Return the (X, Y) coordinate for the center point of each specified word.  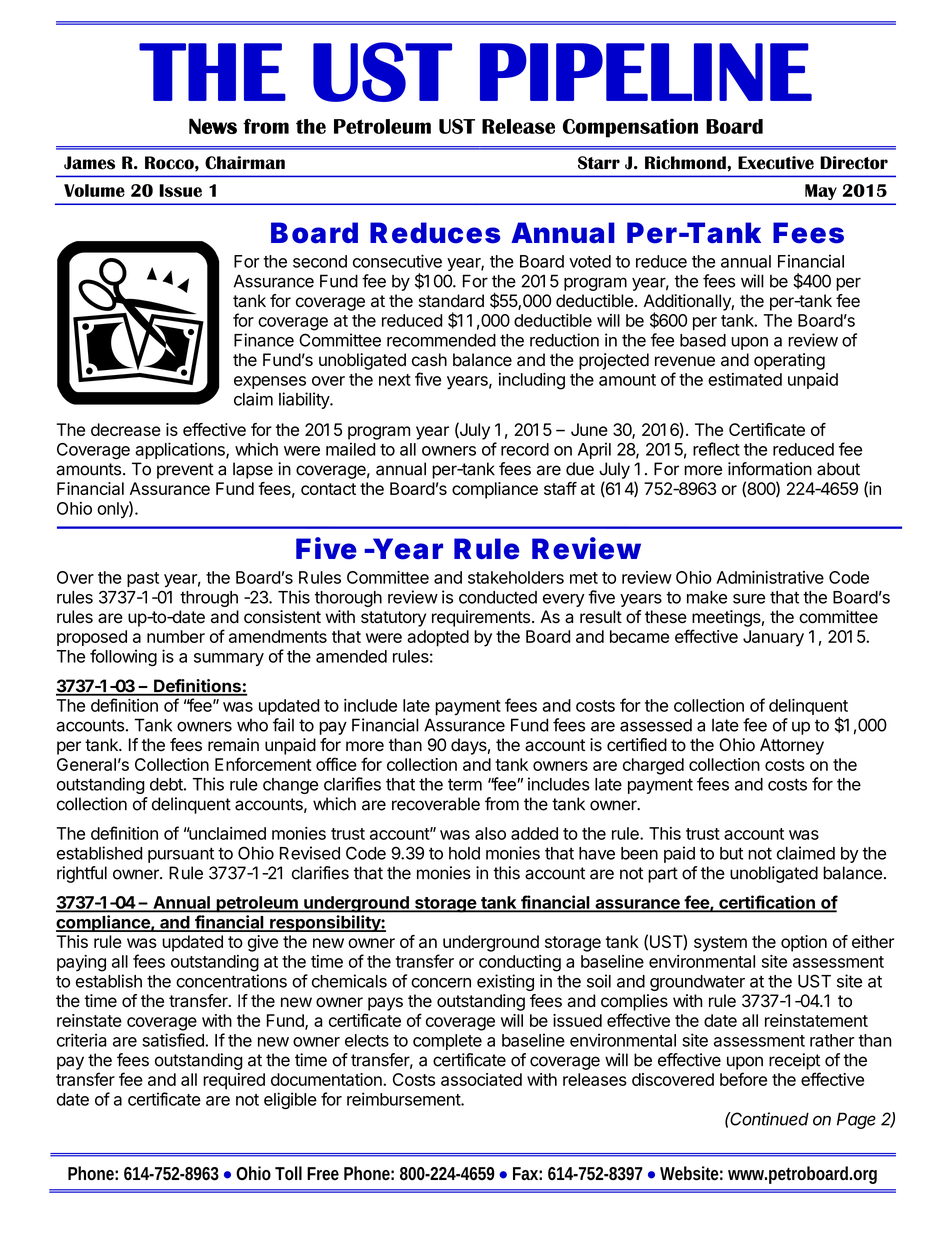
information (770, 469)
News (213, 126)
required (234, 1081)
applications (181, 450)
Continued (769, 1119)
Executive (776, 163)
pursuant (181, 855)
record (525, 449)
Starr (599, 163)
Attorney (792, 746)
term (465, 784)
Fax (527, 1173)
